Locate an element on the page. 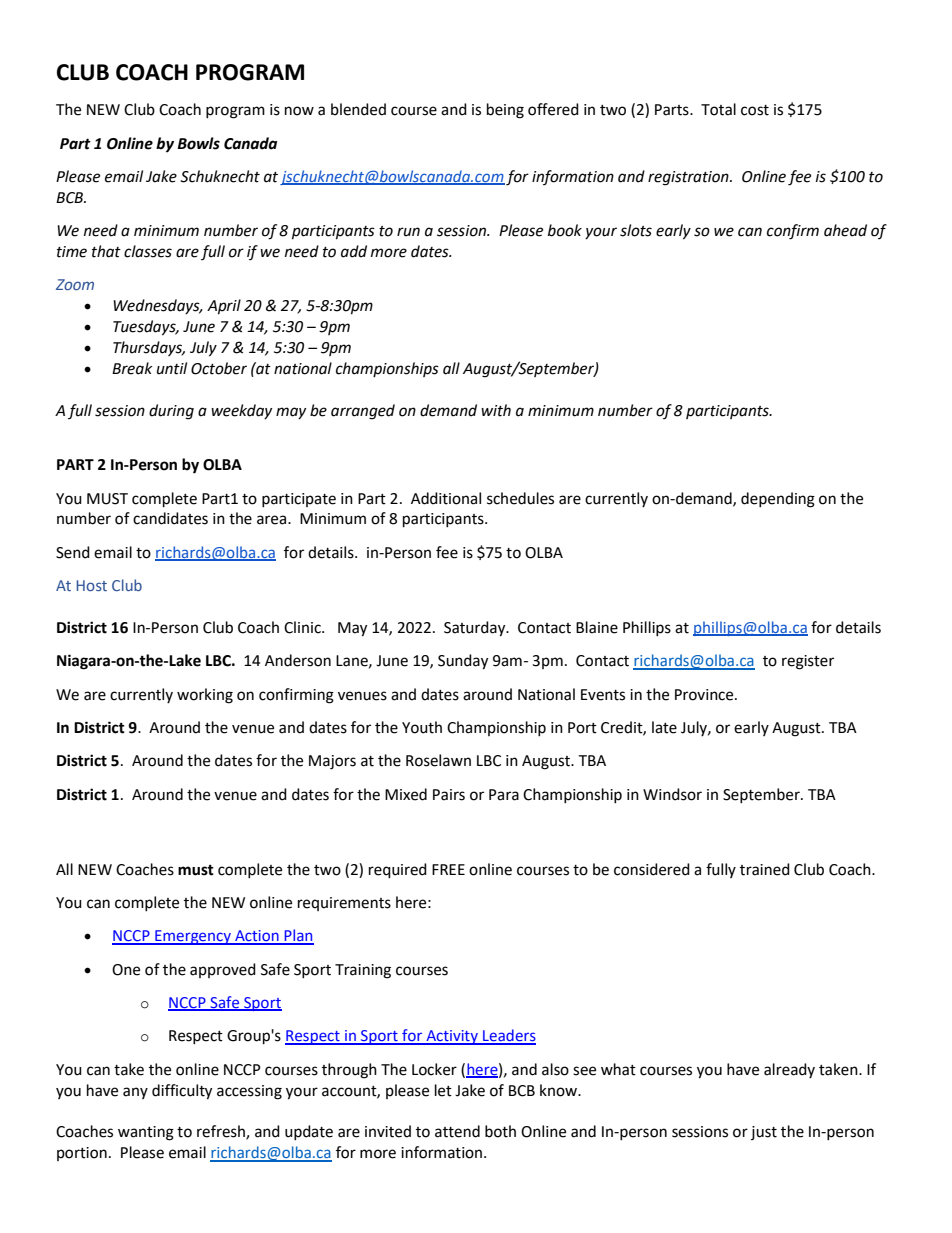 The image size is (952, 1233). with is located at coordinates (496, 410).
